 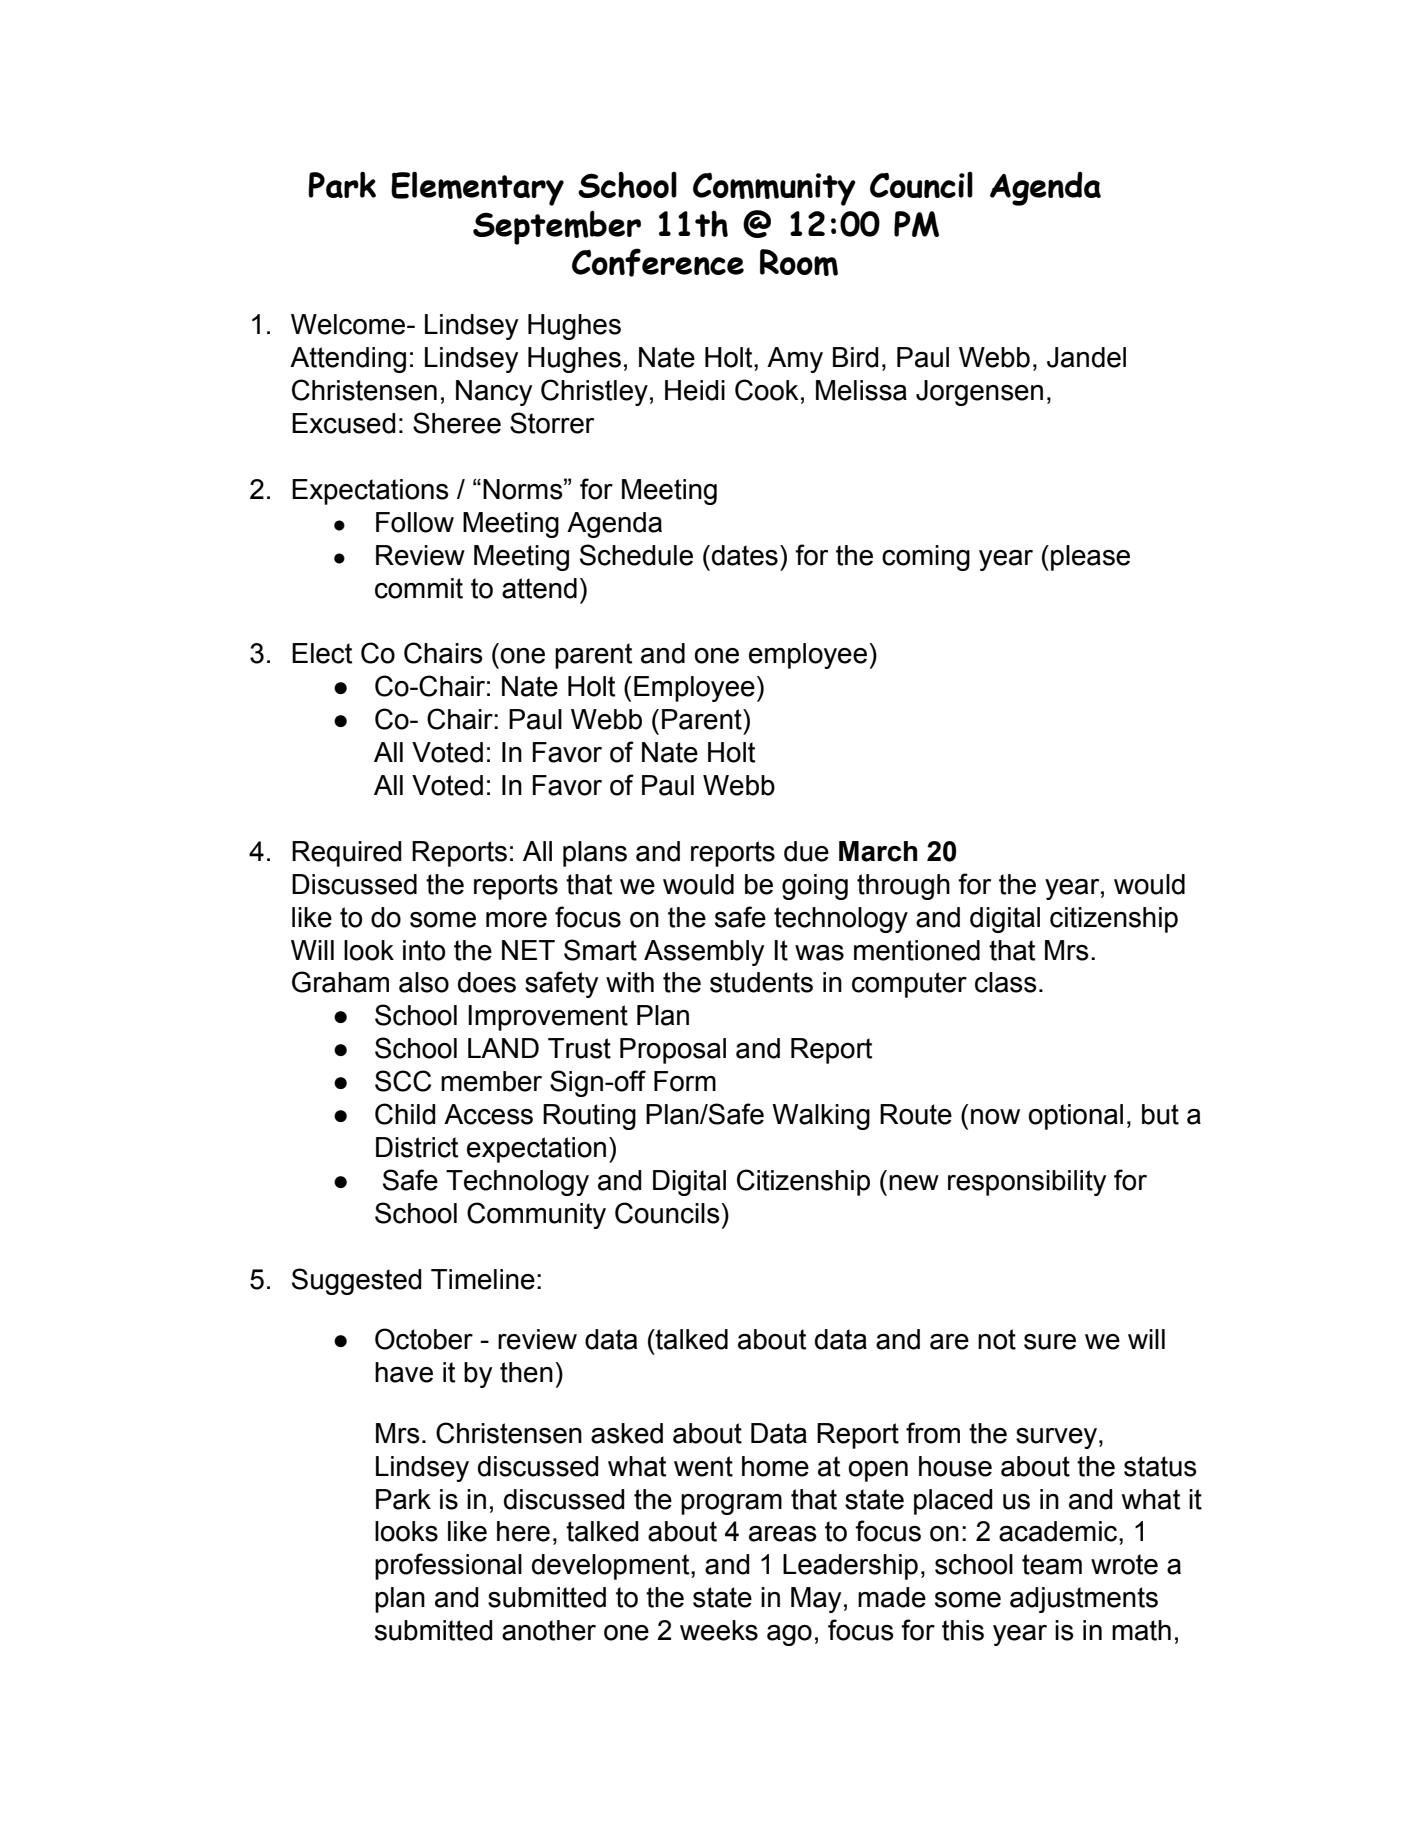 What do you see at coordinates (704, 953) in the image?
I see `Assembly` at bounding box center [704, 953].
